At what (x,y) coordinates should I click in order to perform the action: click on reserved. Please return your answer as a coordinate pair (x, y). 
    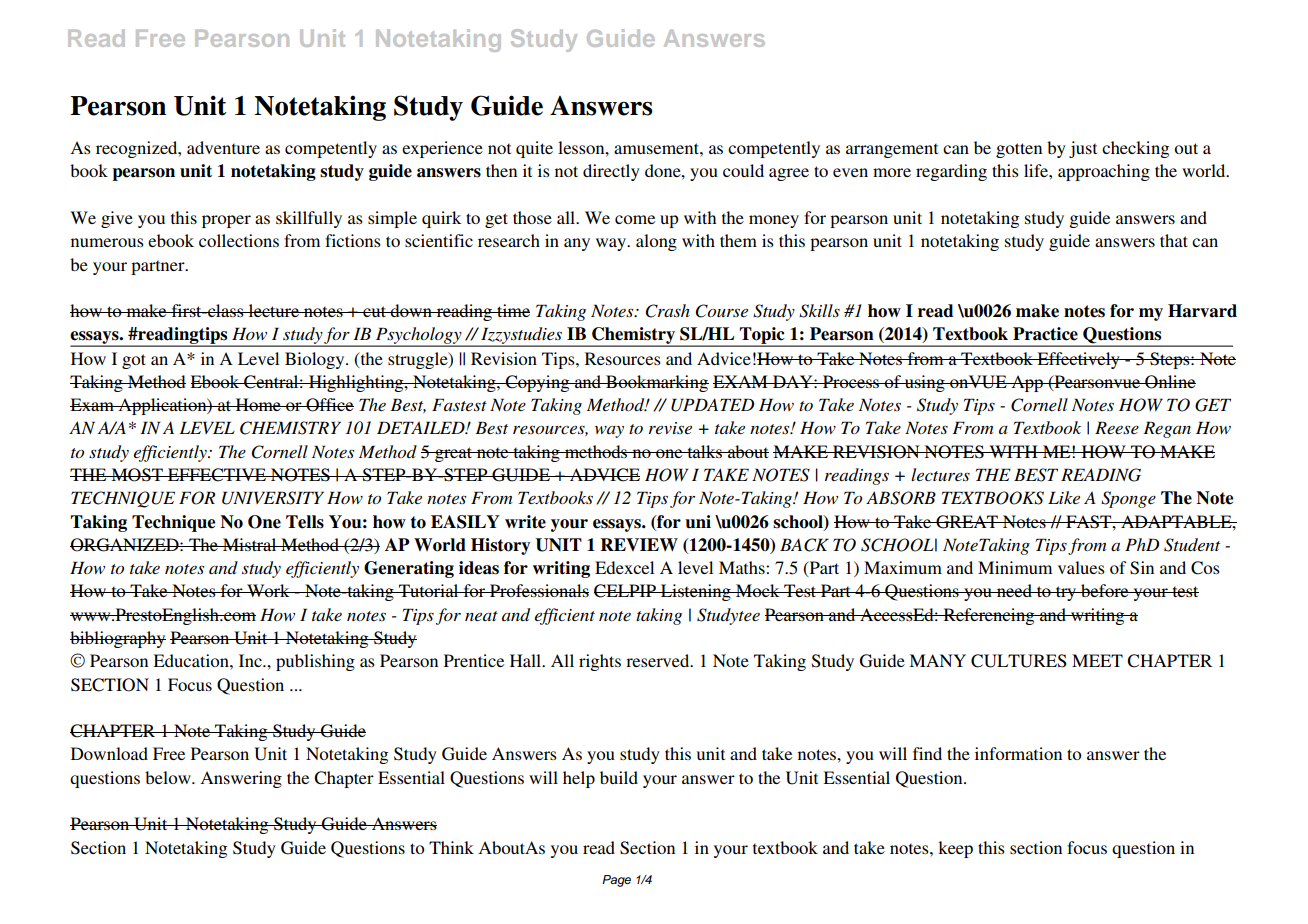
    Looking at the image, I should click on (659, 660).
